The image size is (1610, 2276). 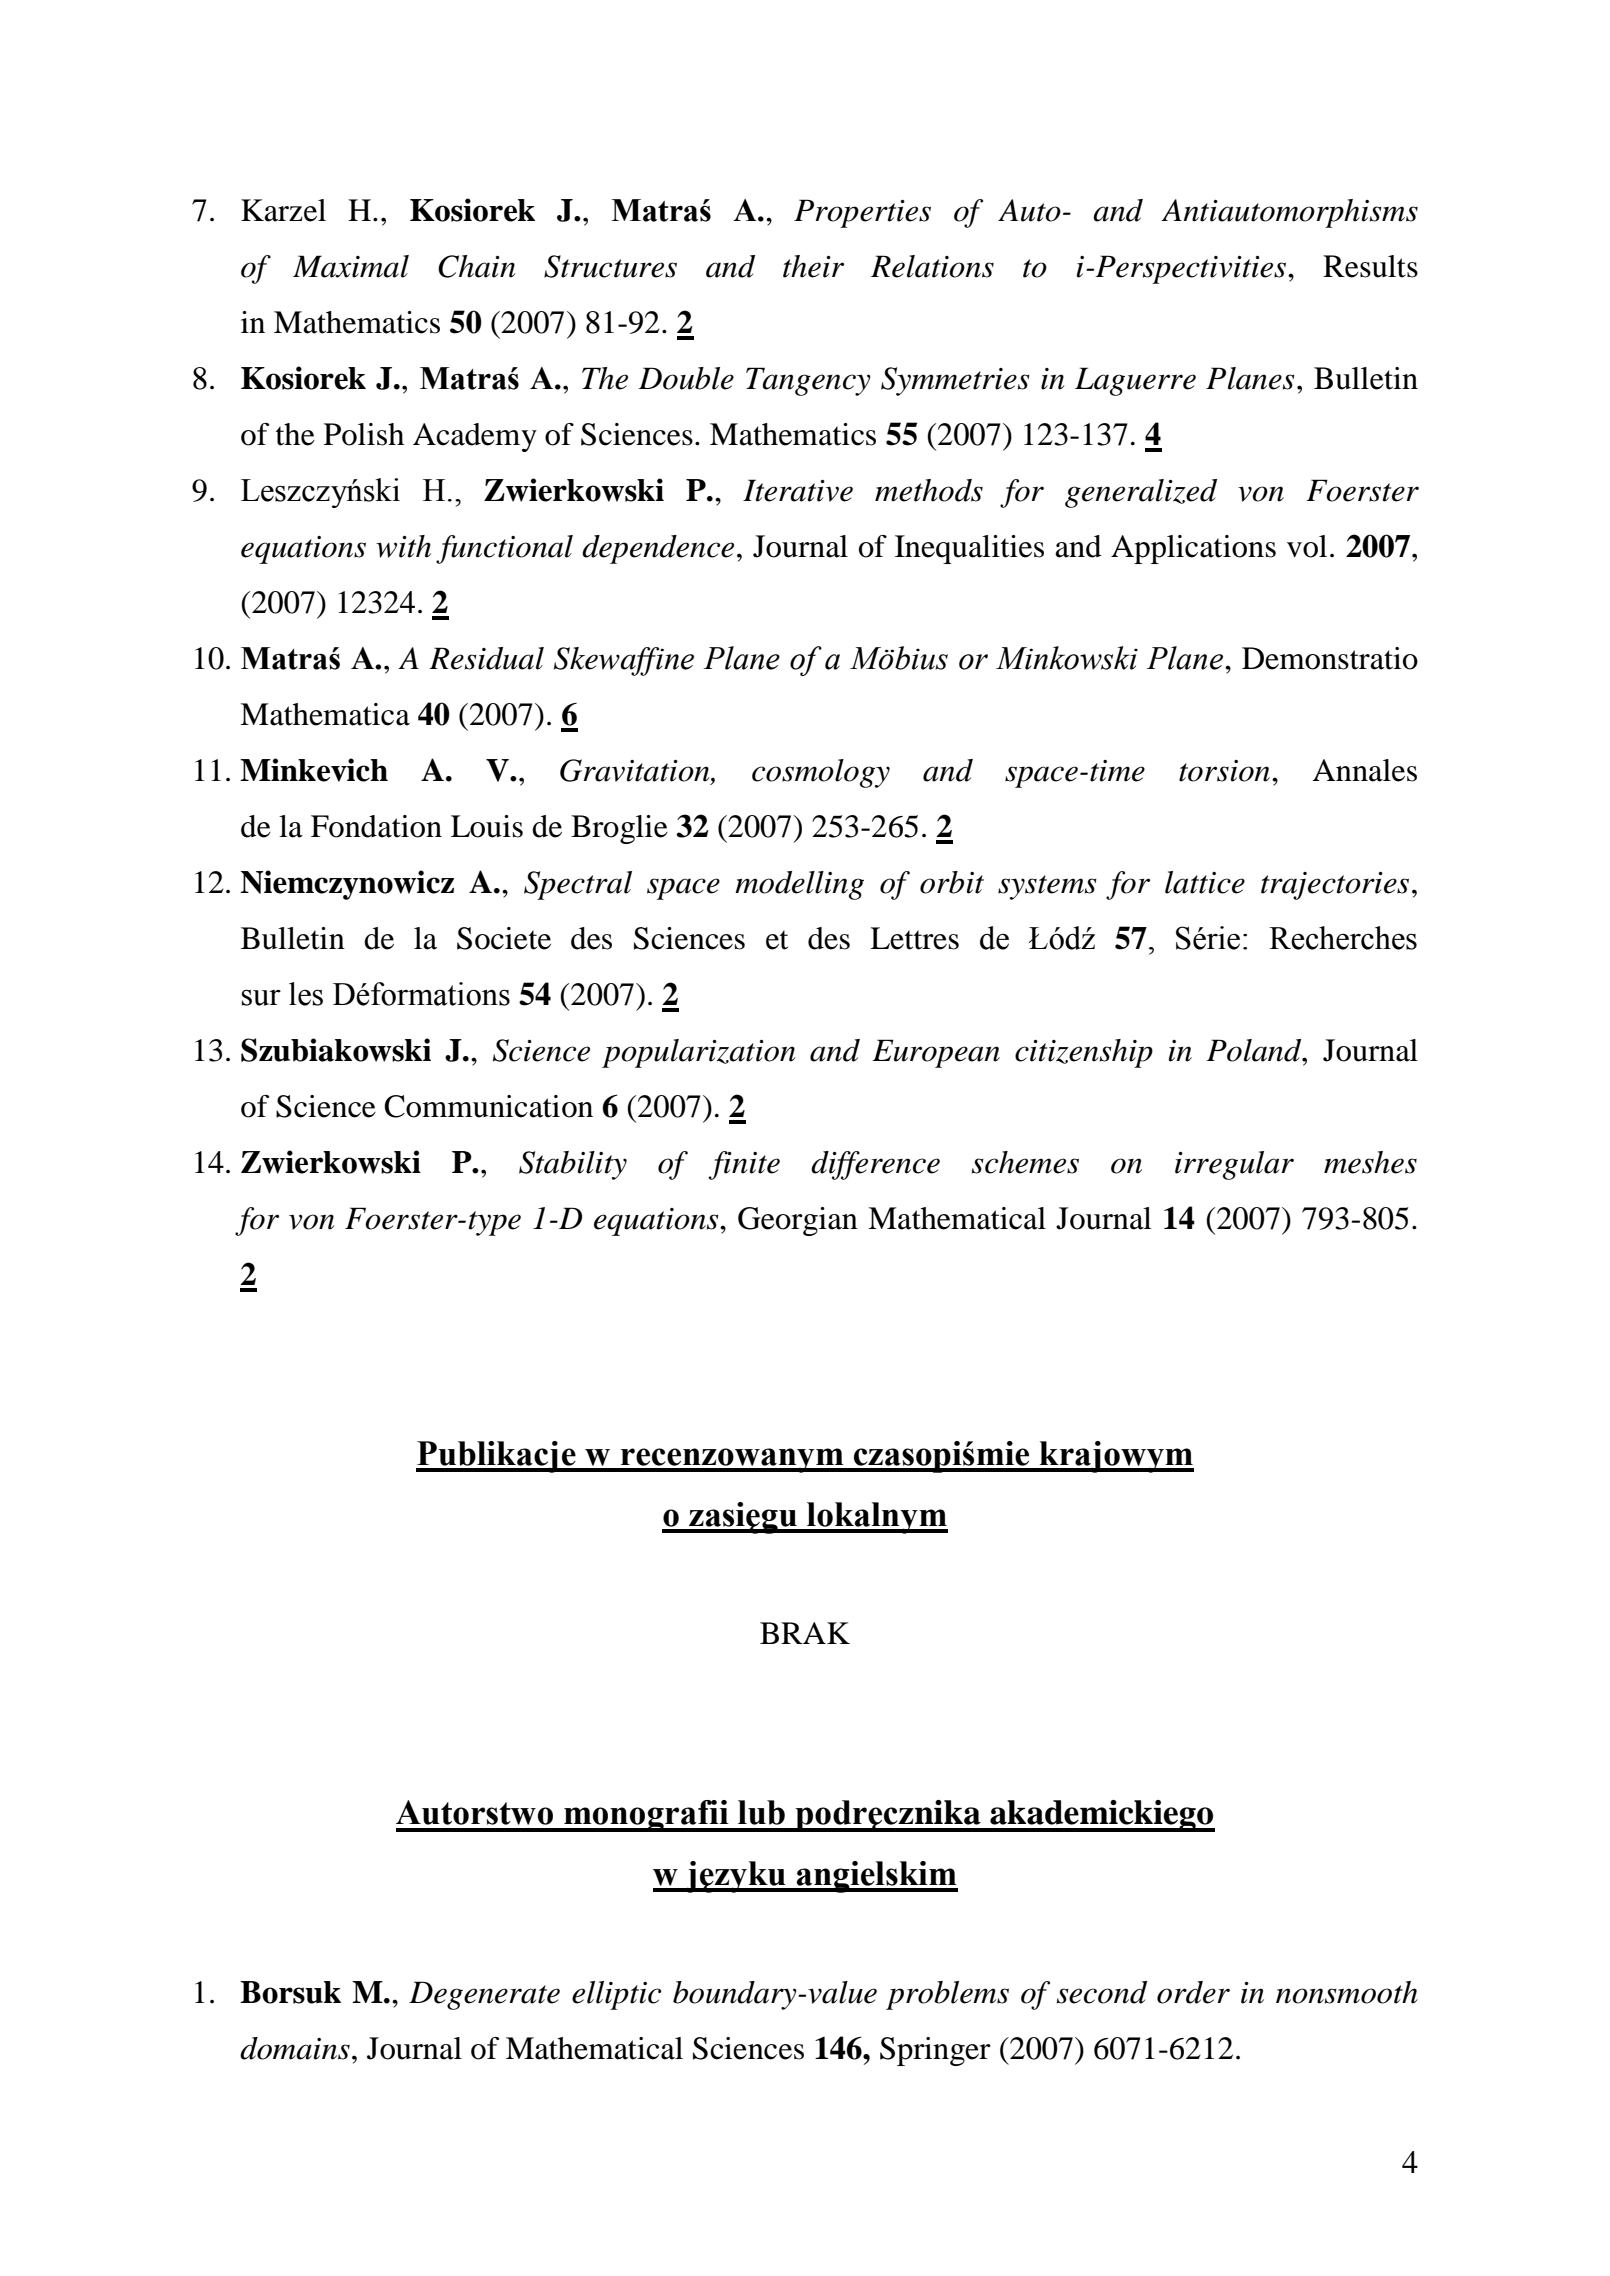 What do you see at coordinates (484, 1995) in the screenshot?
I see `Degenerate` at bounding box center [484, 1995].
